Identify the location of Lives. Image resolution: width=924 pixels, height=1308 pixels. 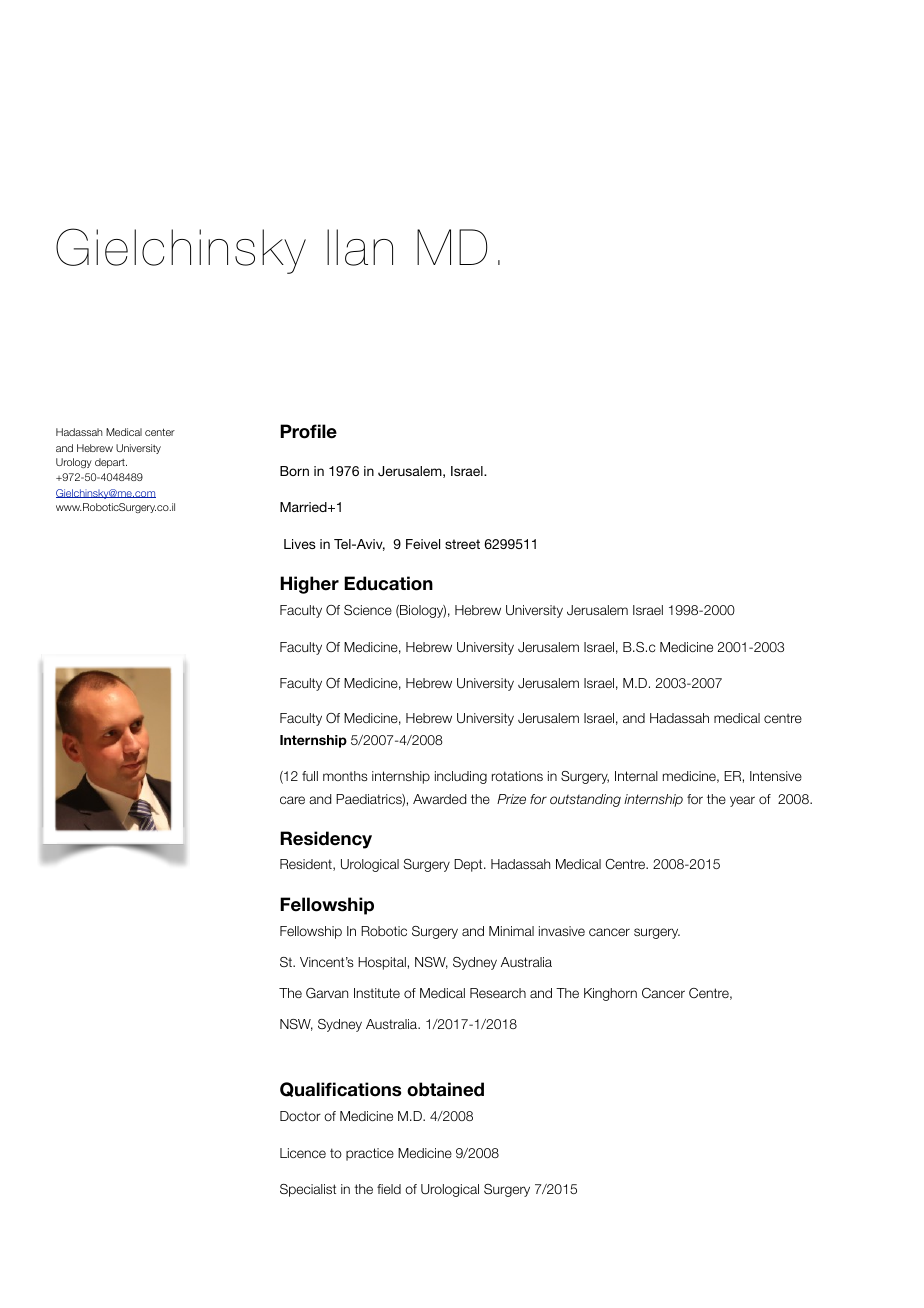
(300, 544).
